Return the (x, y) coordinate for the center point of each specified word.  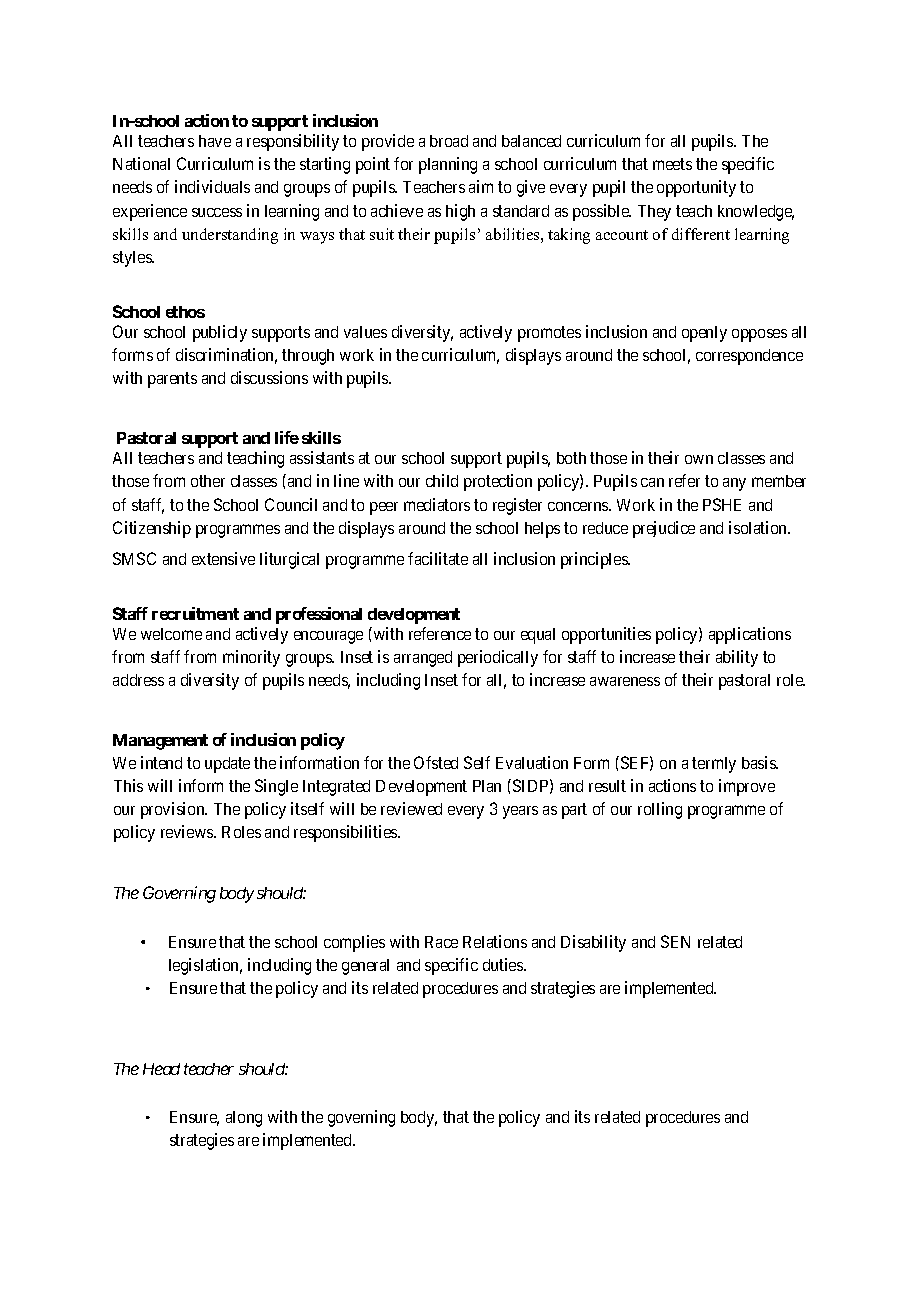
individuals (212, 186)
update (227, 765)
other (208, 481)
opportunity (696, 188)
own (699, 459)
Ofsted (436, 762)
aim (481, 186)
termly (714, 765)
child (442, 480)
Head (161, 1069)
